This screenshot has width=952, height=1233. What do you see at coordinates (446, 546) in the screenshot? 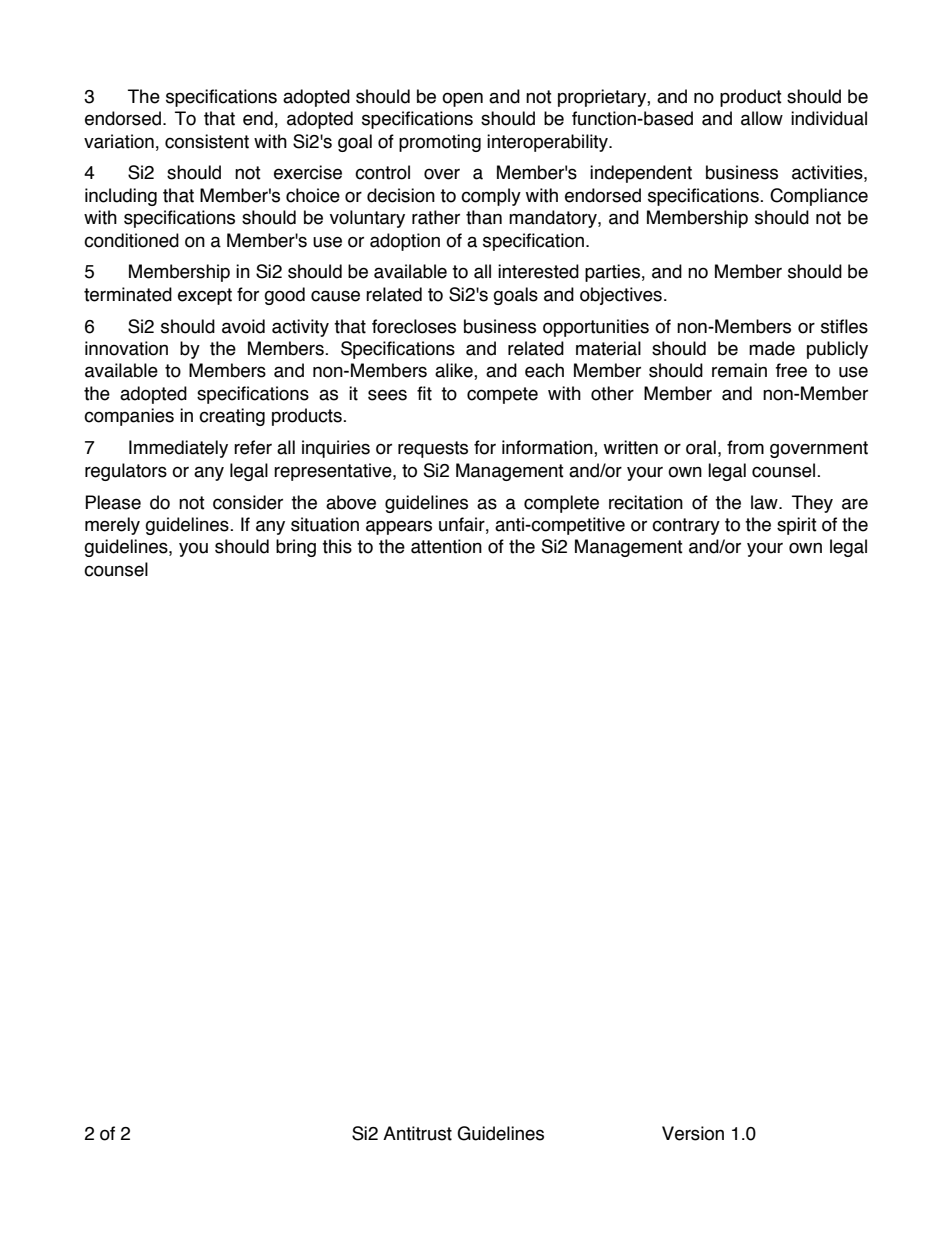
I see `attention` at bounding box center [446, 546].
